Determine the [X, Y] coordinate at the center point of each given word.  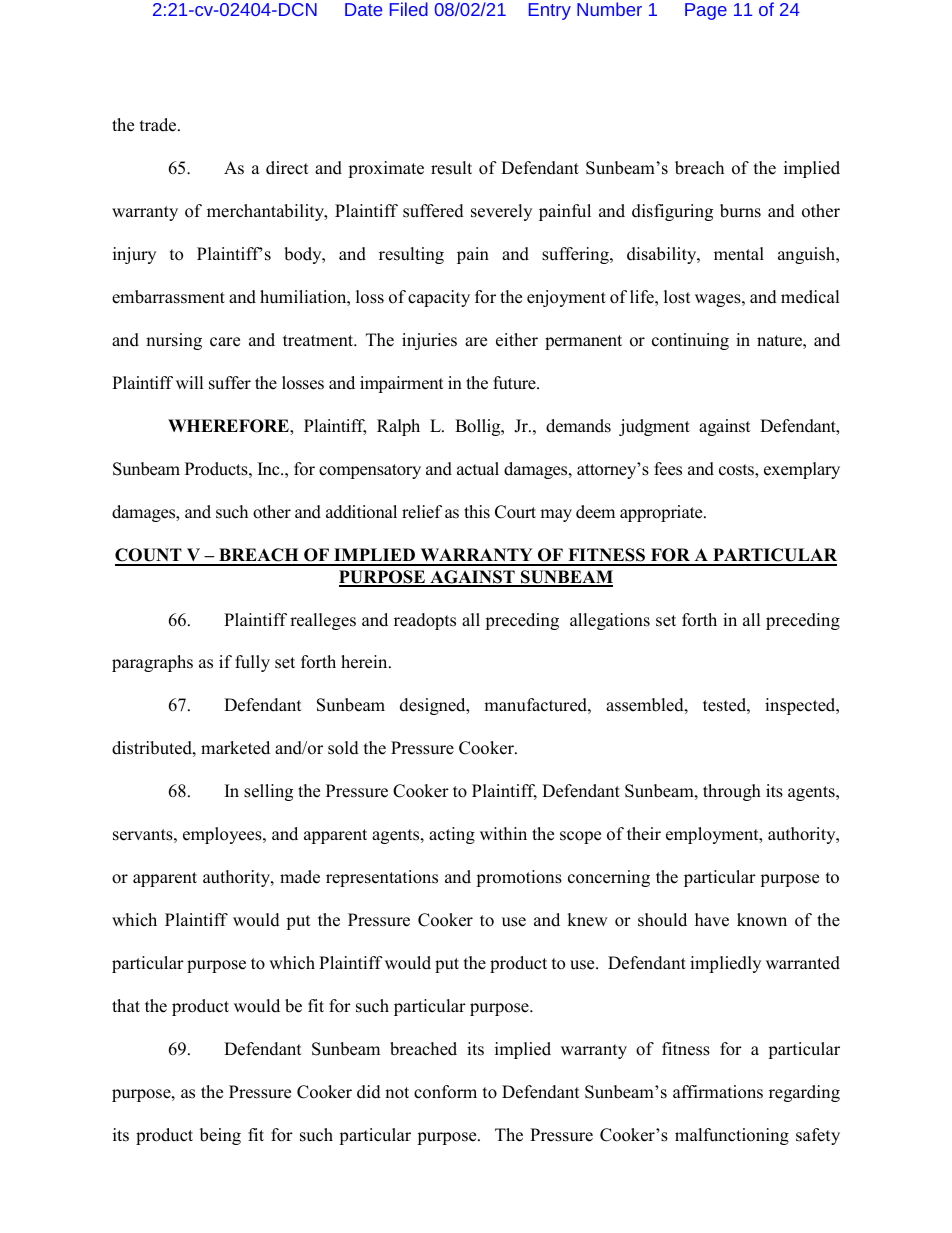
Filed [409, 9]
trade [159, 125]
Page [706, 11]
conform [445, 1092]
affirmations [718, 1092]
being [220, 1136]
